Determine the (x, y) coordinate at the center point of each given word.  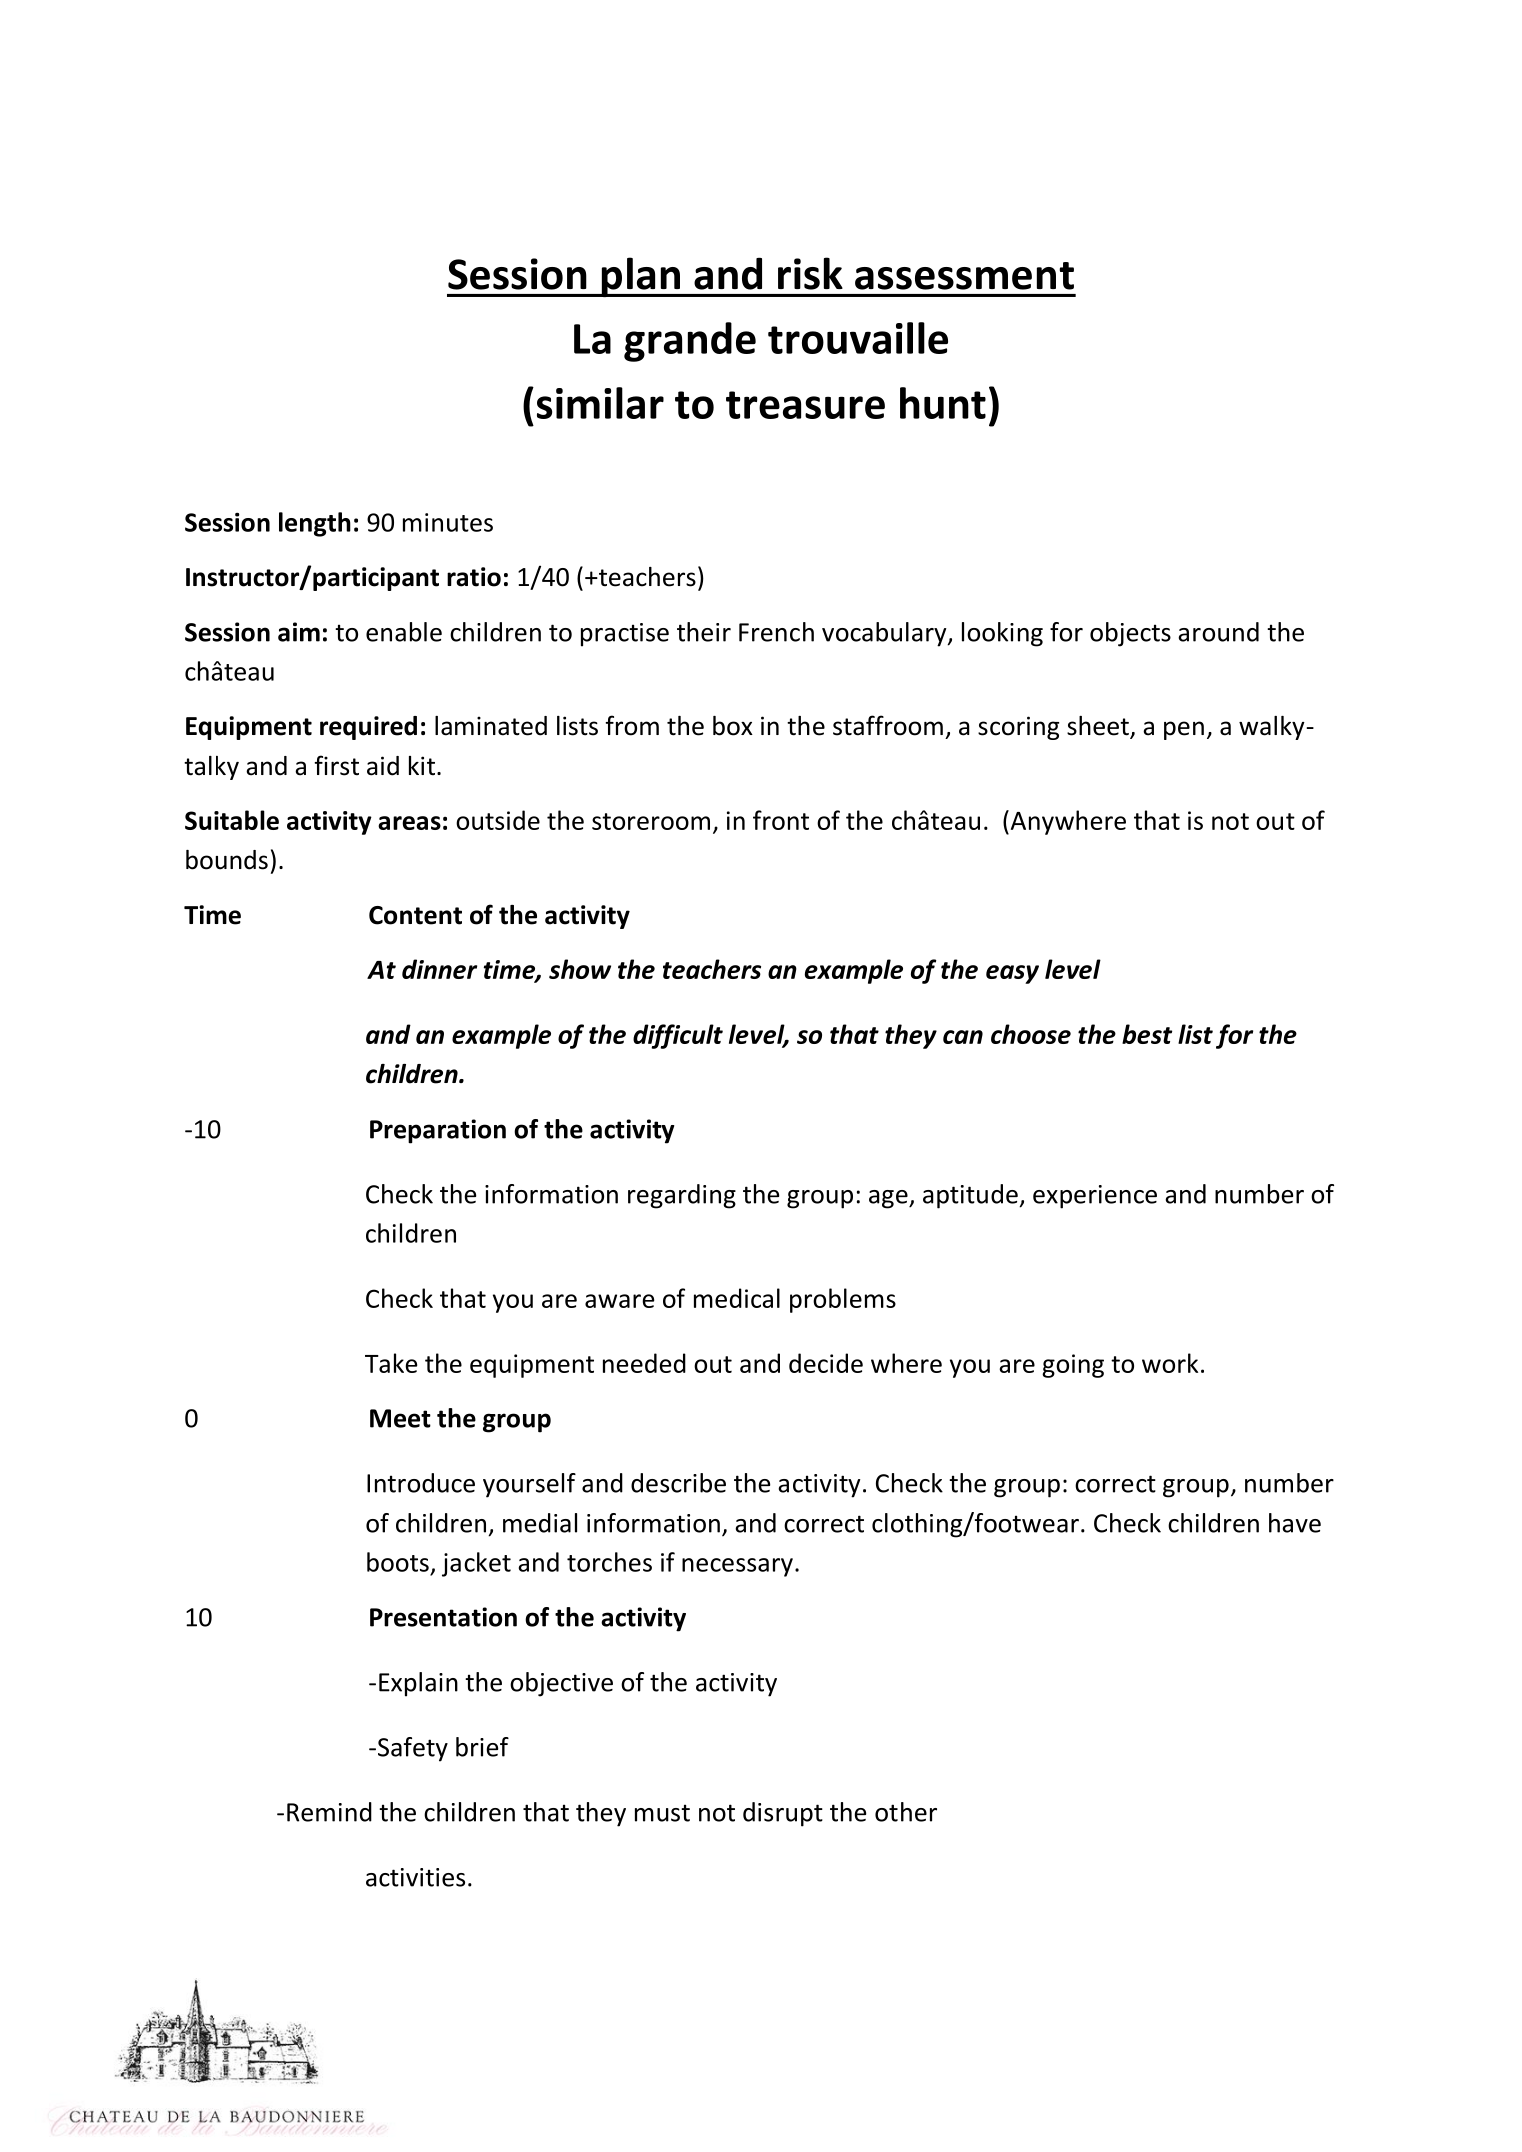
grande (690, 342)
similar (600, 403)
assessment (964, 276)
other (906, 1812)
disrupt (783, 1814)
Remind (329, 1812)
